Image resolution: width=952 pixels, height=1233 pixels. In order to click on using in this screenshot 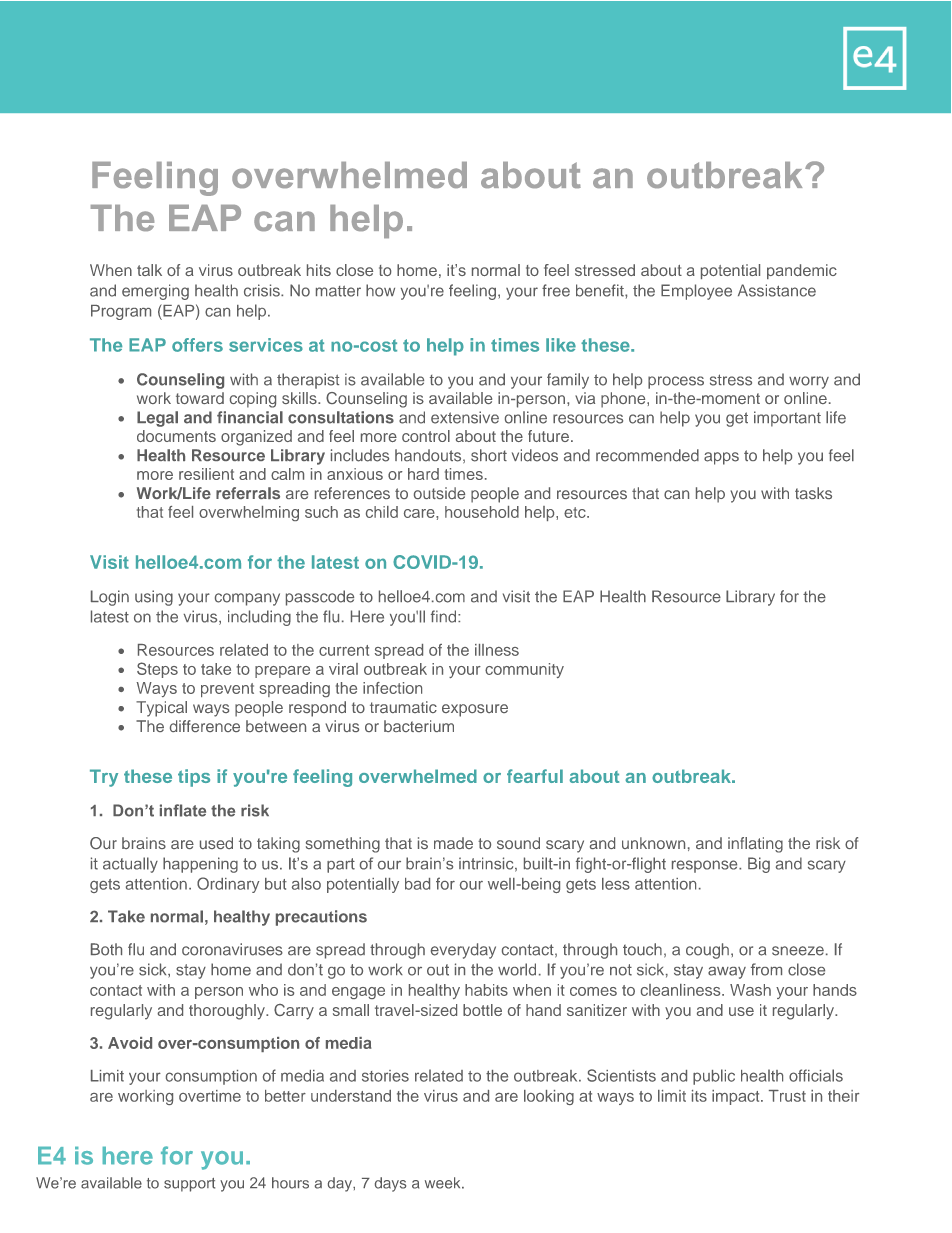, I will do `click(154, 598)`.
